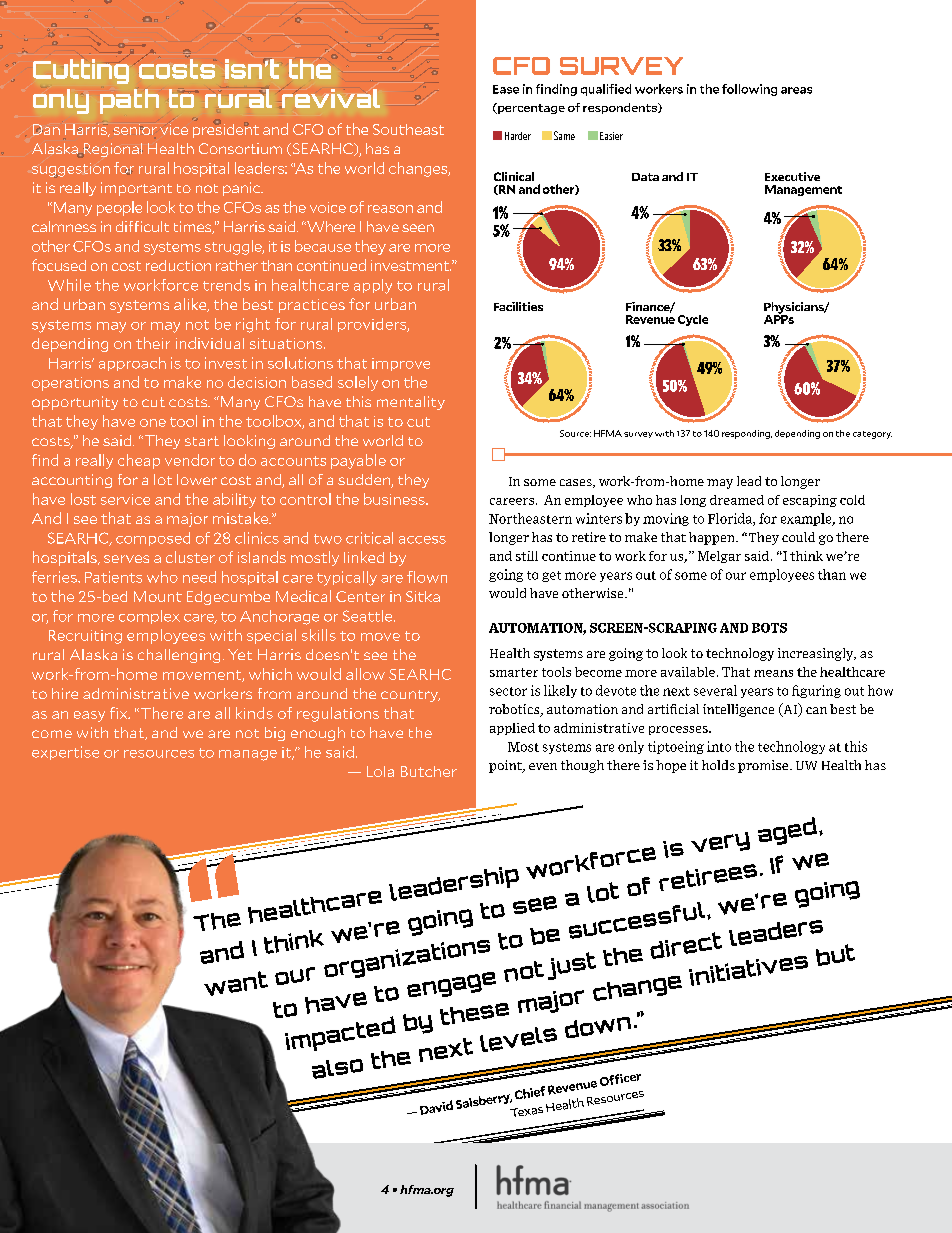 This page has width=952, height=1233. I want to click on promise, so click(764, 766).
